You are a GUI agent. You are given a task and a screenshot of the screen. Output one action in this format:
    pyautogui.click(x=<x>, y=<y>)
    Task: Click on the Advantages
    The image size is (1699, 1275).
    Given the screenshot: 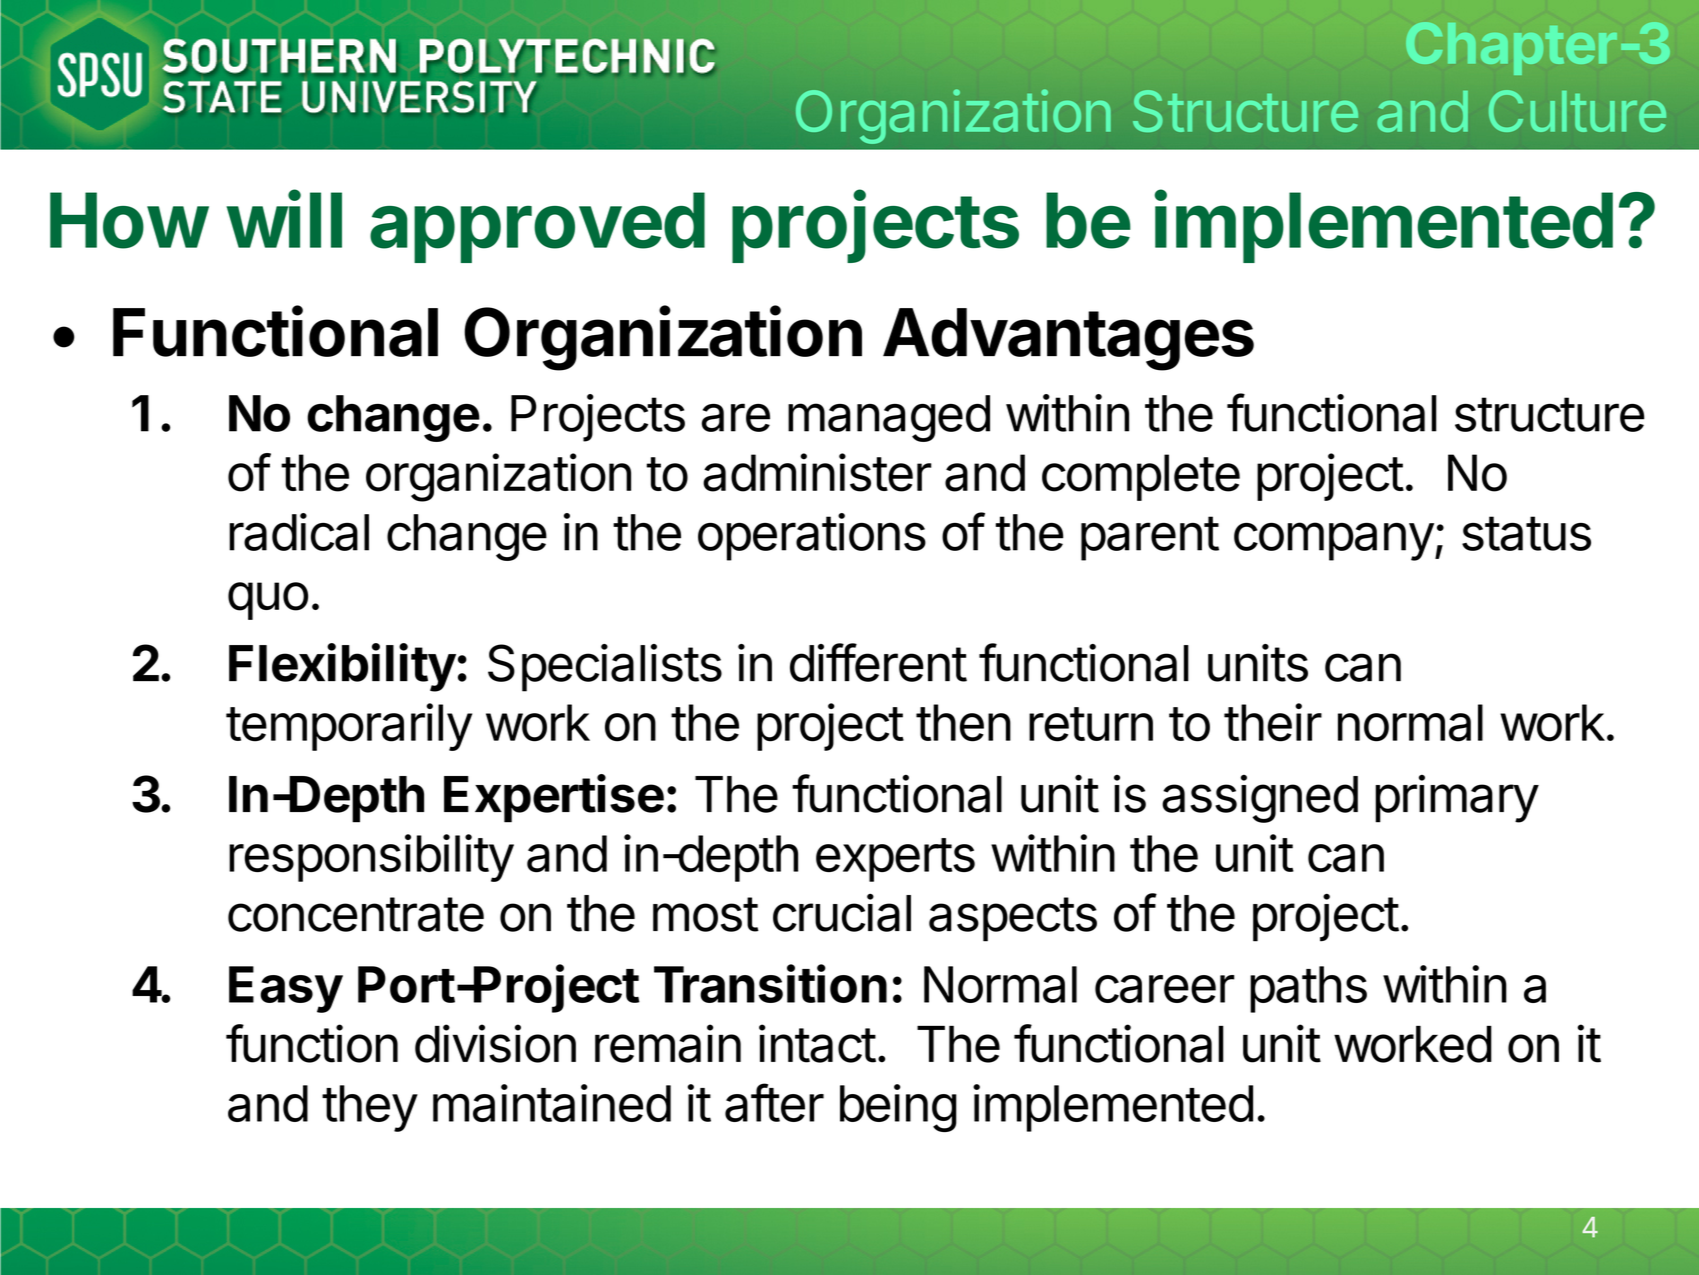 What is the action you would take?
    pyautogui.click(x=1068, y=339)
